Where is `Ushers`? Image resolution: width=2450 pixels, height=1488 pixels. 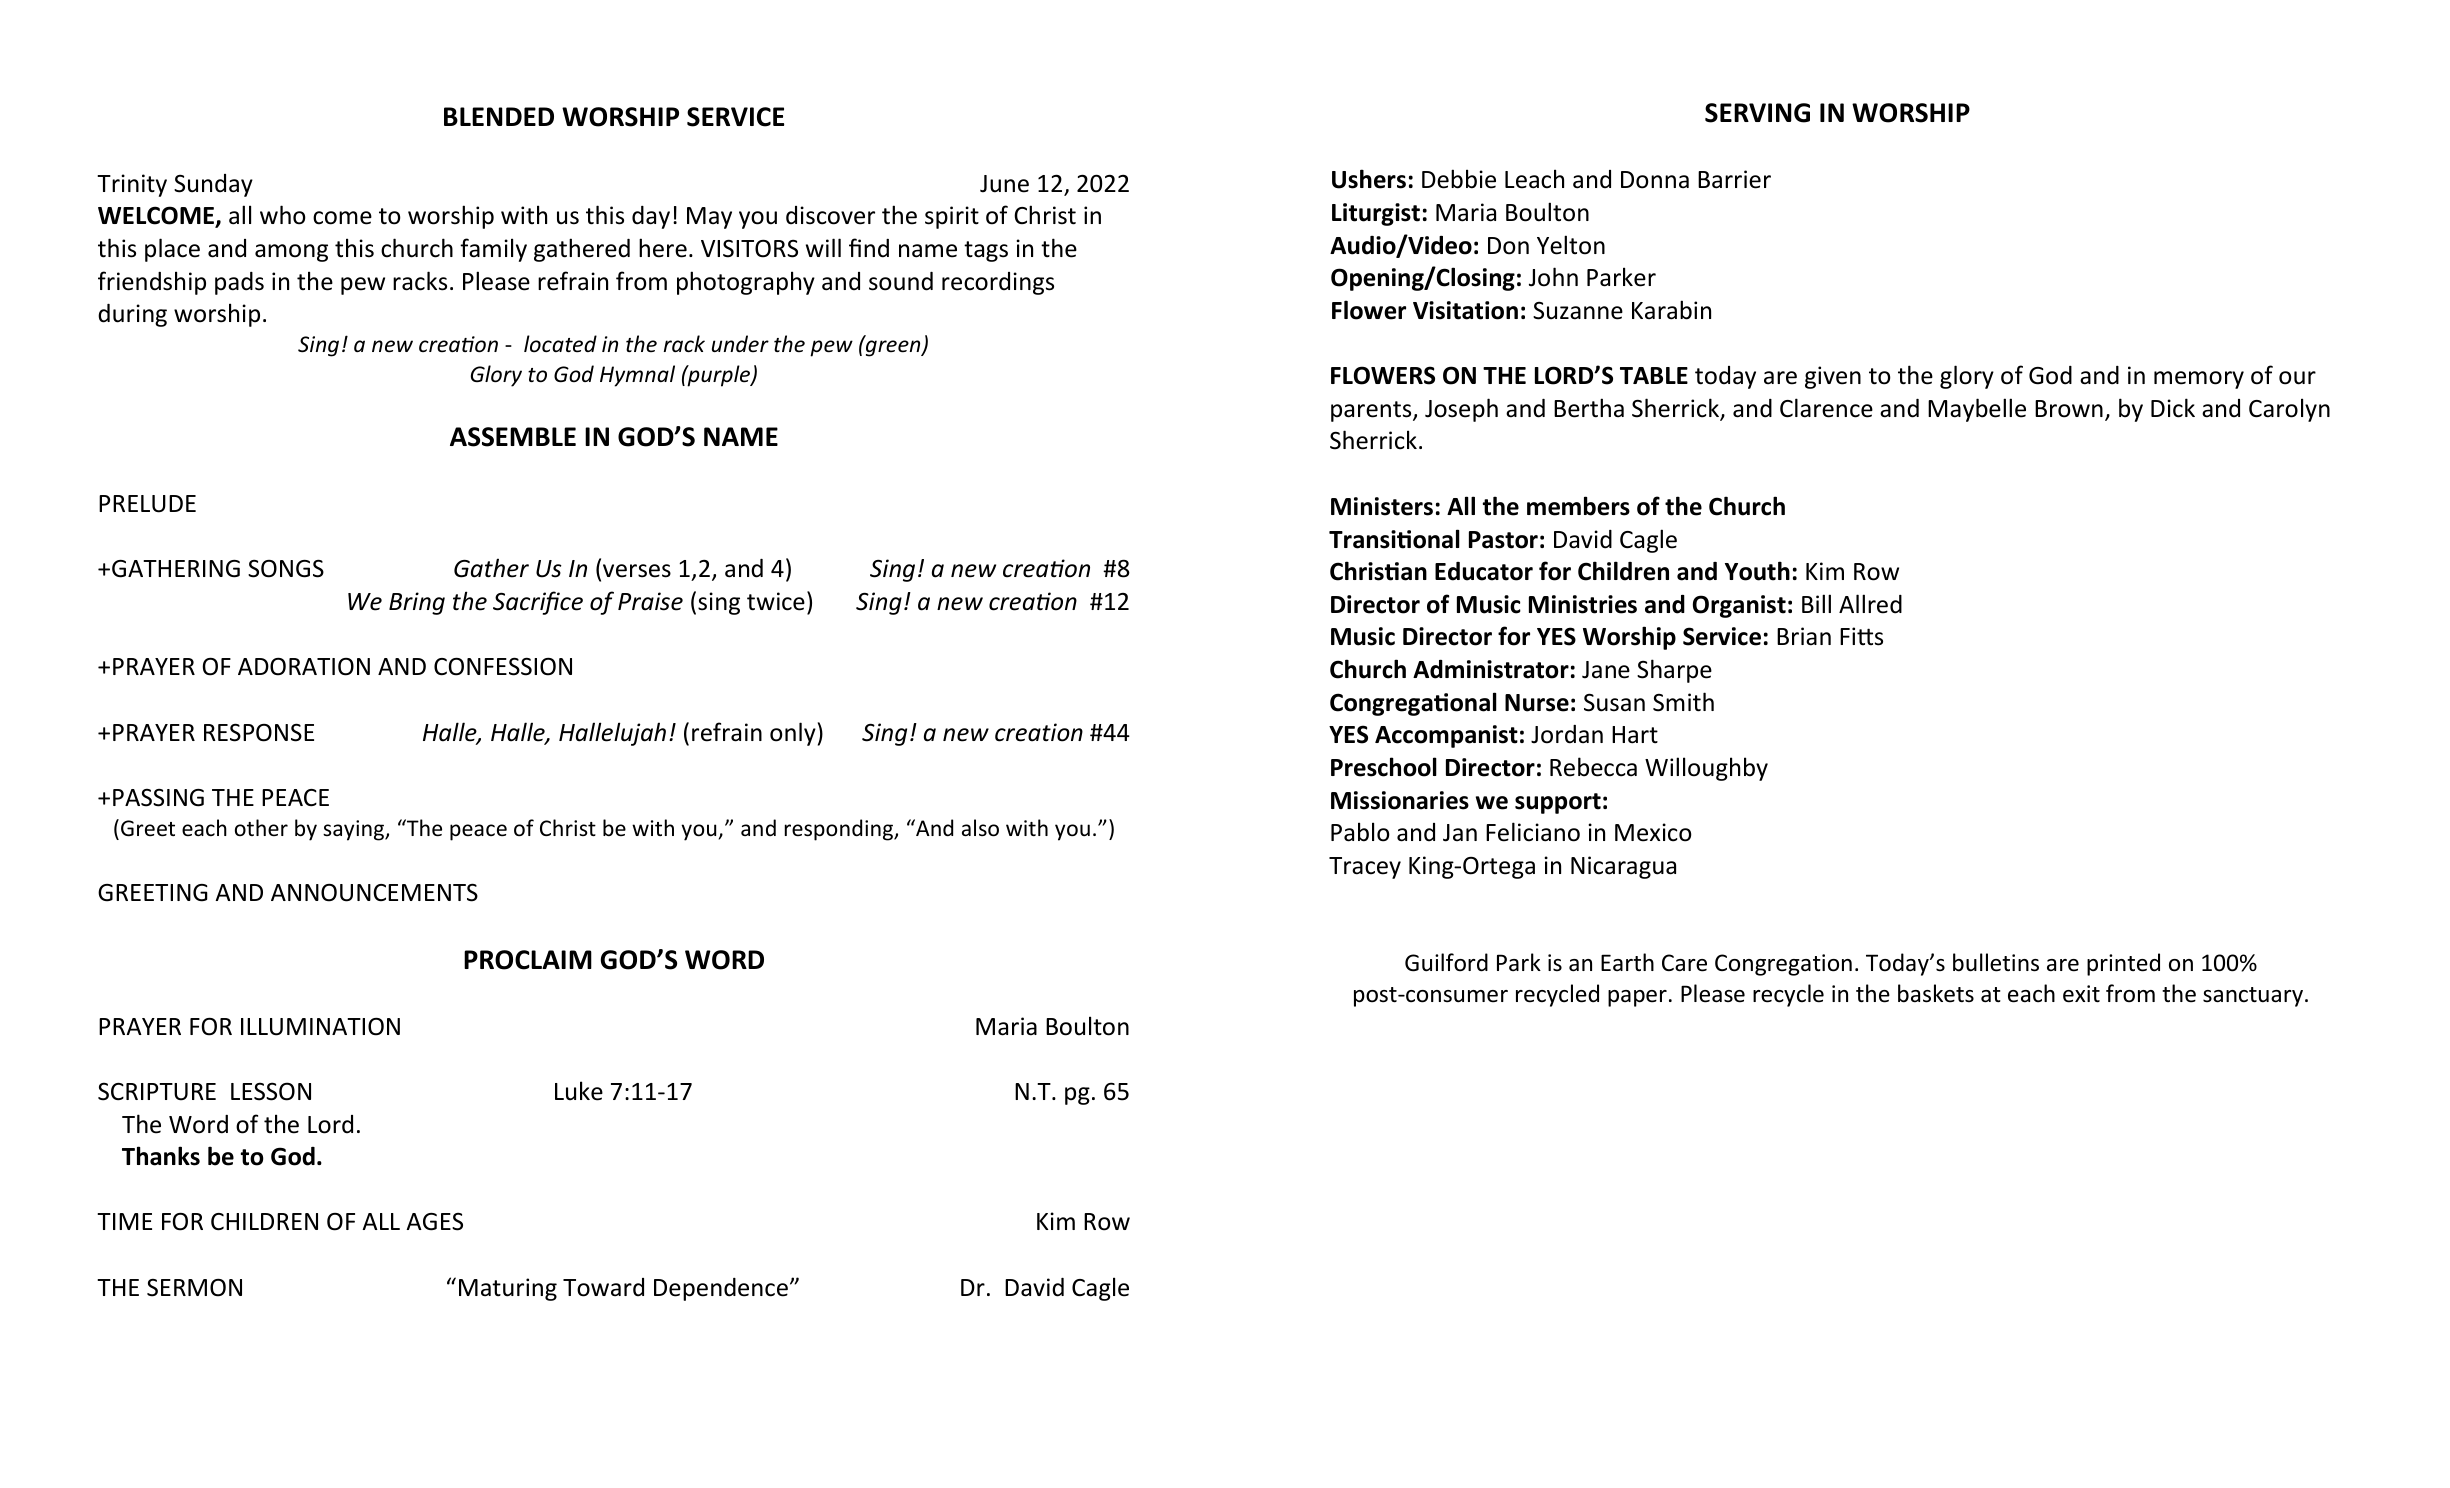
Ushers is located at coordinates (1369, 179).
